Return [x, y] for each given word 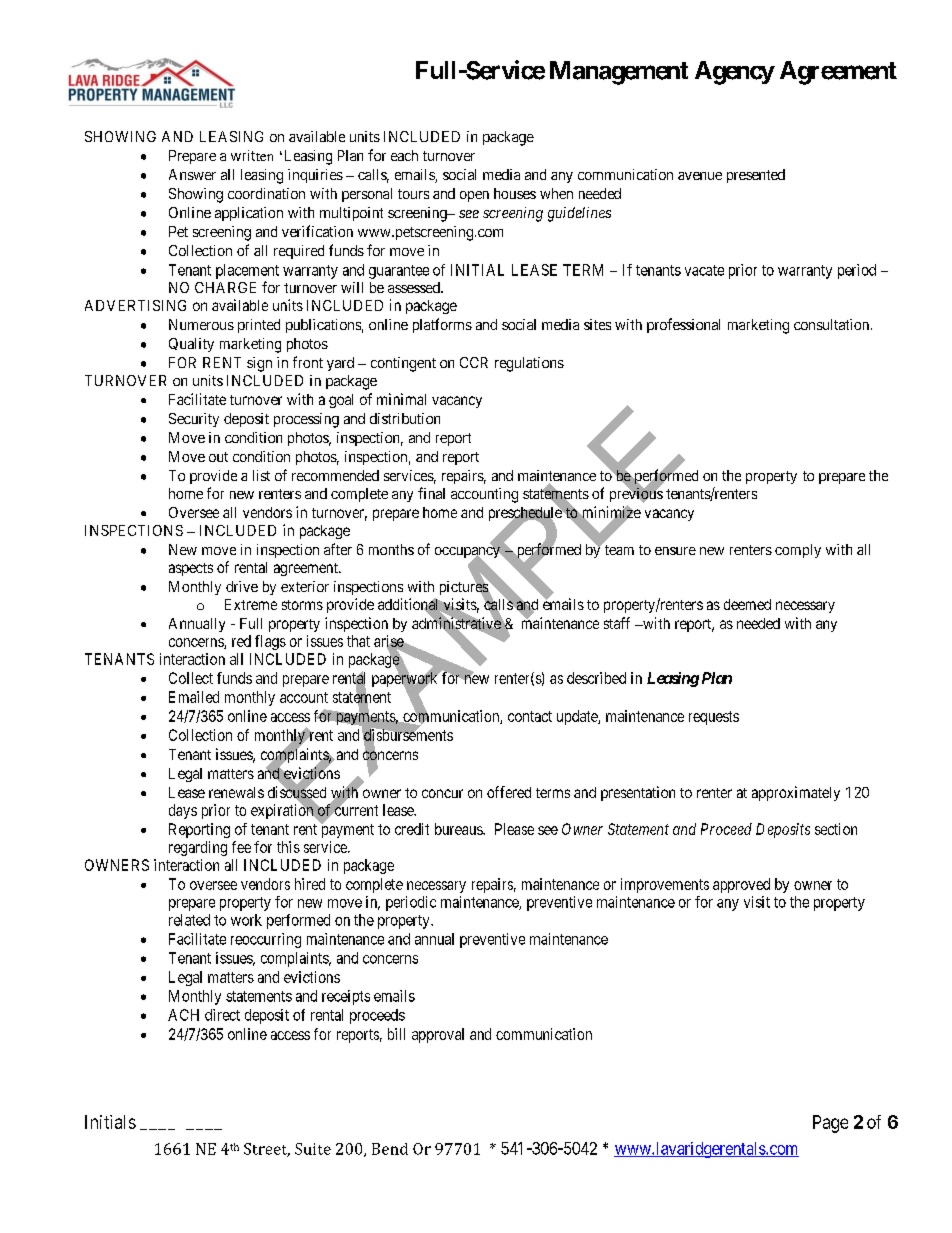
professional [683, 325]
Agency [735, 73]
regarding [198, 848]
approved [741, 885]
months [391, 549]
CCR [474, 362]
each [404, 155]
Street [267, 1150]
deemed [747, 604]
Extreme [251, 604]
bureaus [459, 829]
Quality [191, 345]
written [252, 155]
